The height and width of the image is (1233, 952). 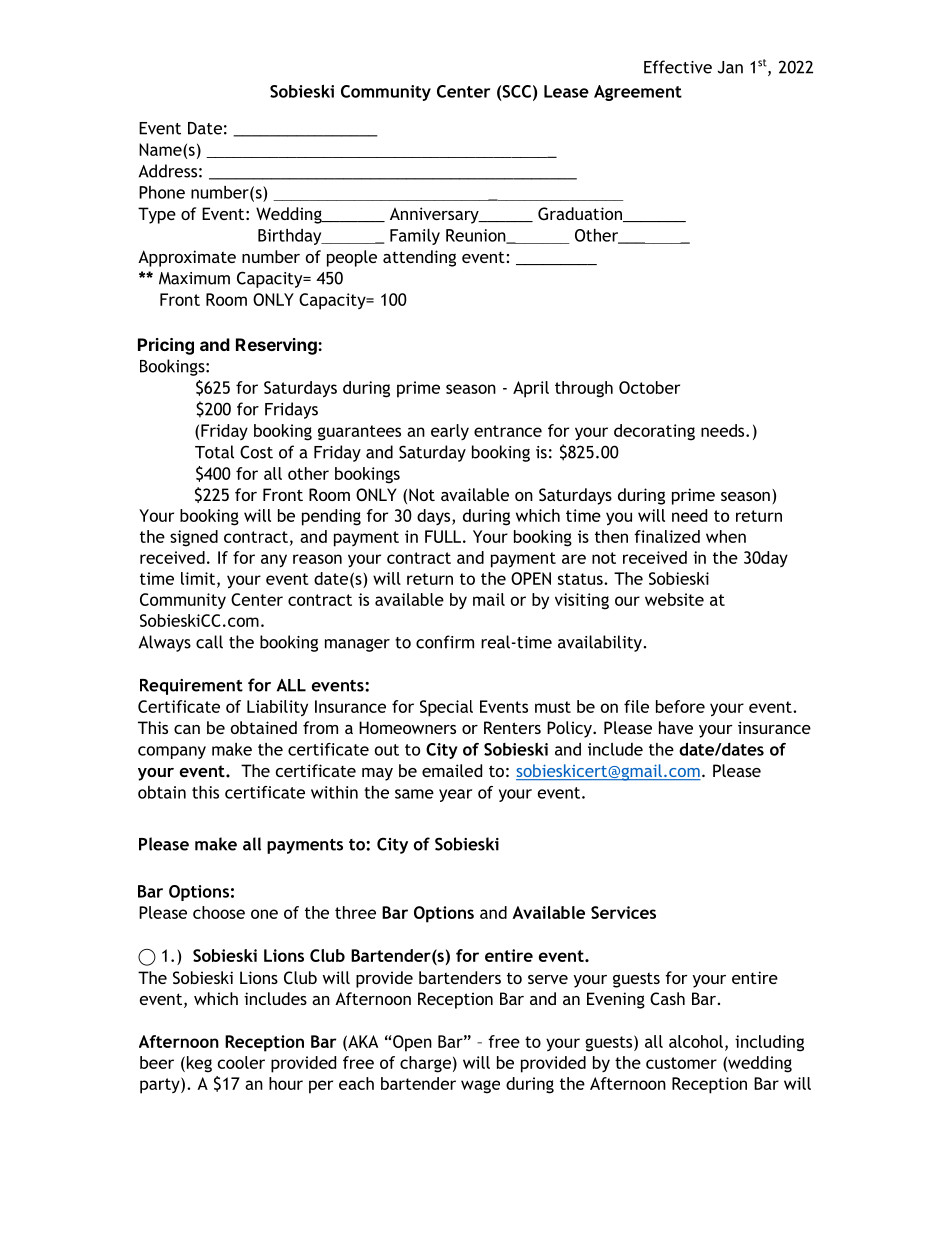 I want to click on cooler, so click(x=241, y=1062).
